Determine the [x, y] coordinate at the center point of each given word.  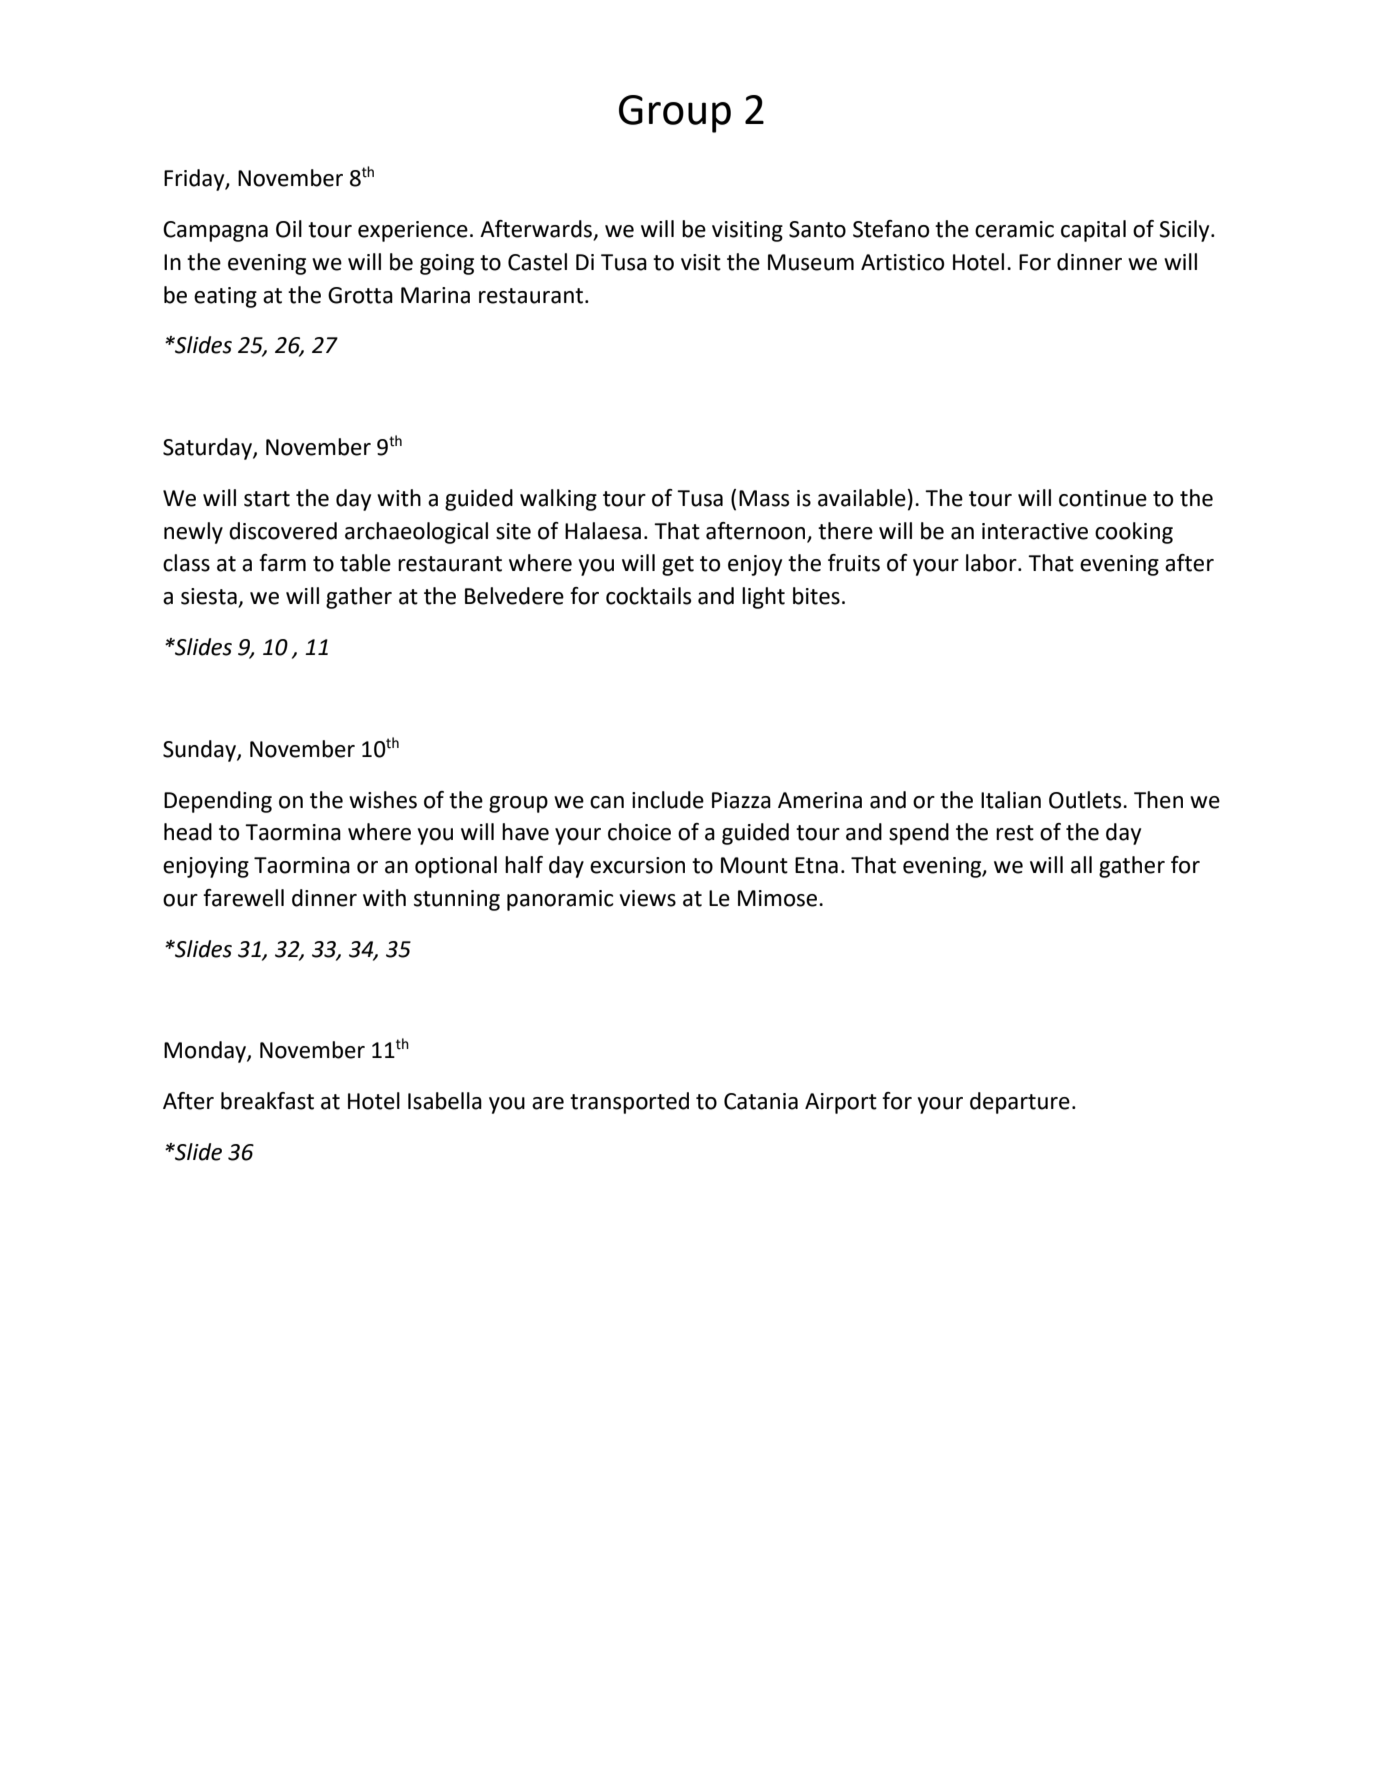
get [678, 566]
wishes [383, 800]
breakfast [267, 1101]
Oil [289, 229]
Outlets [1086, 800]
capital [1093, 231]
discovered [283, 531]
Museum [811, 262]
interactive [1035, 531]
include [668, 800]
